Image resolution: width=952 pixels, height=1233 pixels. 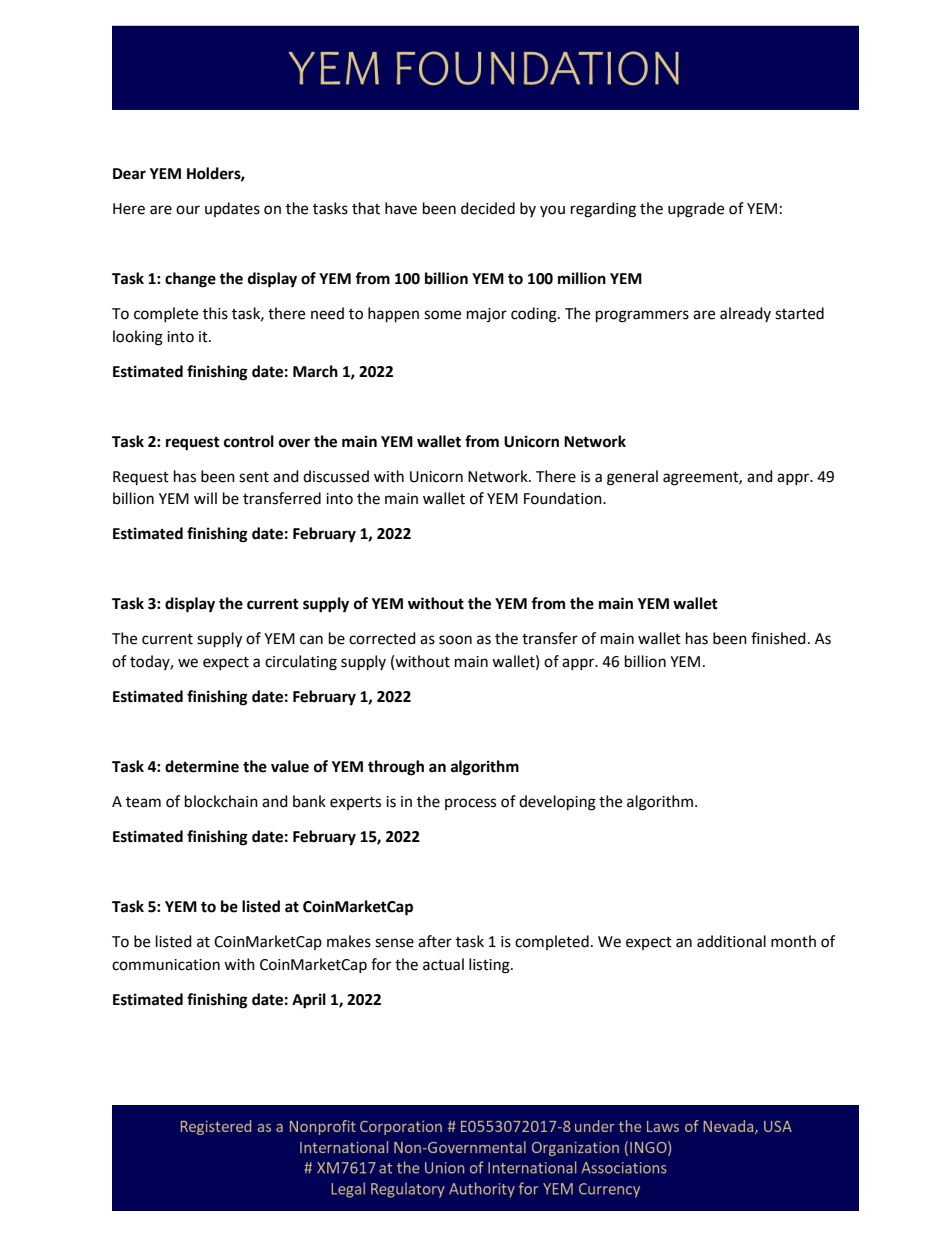 I want to click on communication, so click(x=166, y=965).
